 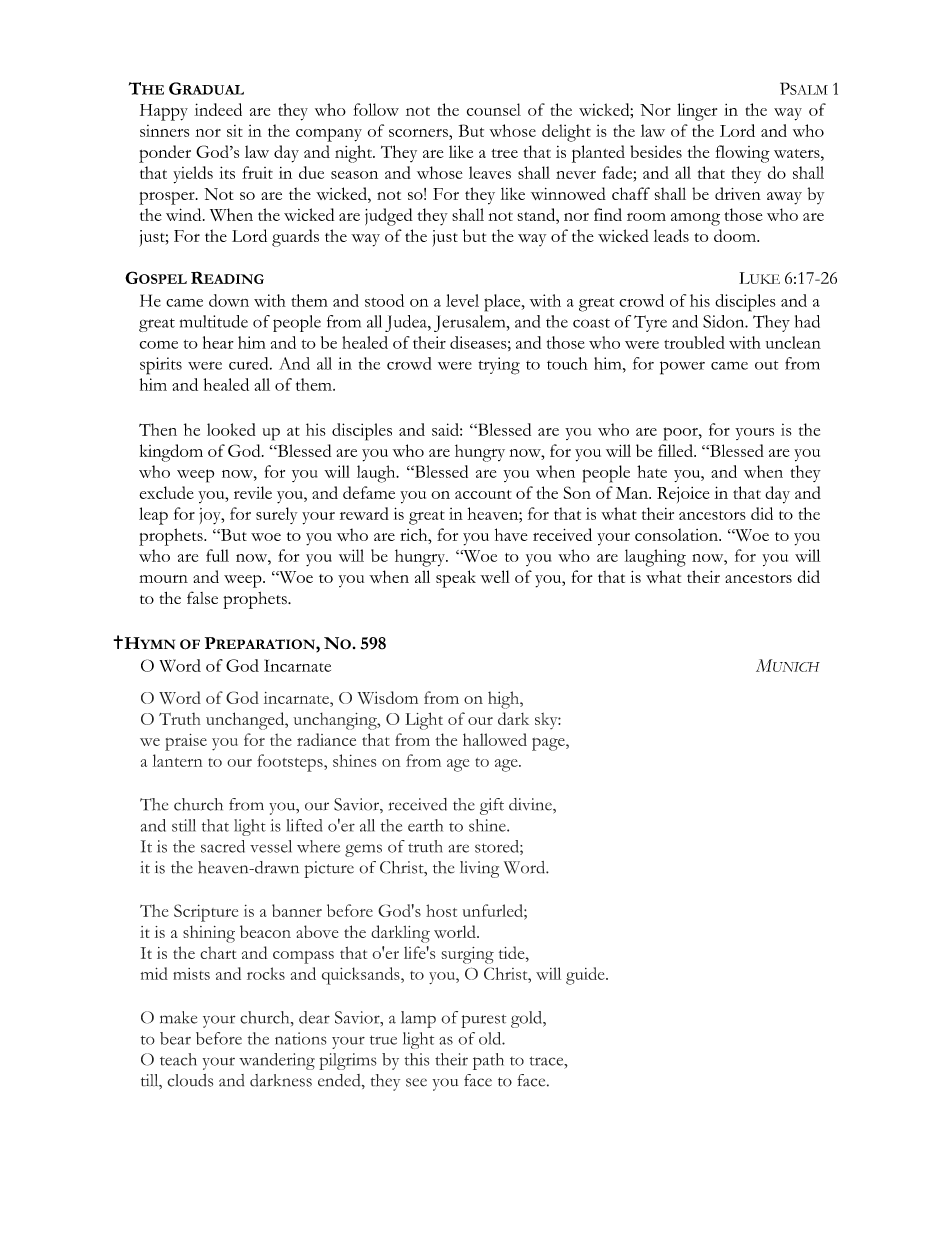 I want to click on cured, so click(x=250, y=363).
